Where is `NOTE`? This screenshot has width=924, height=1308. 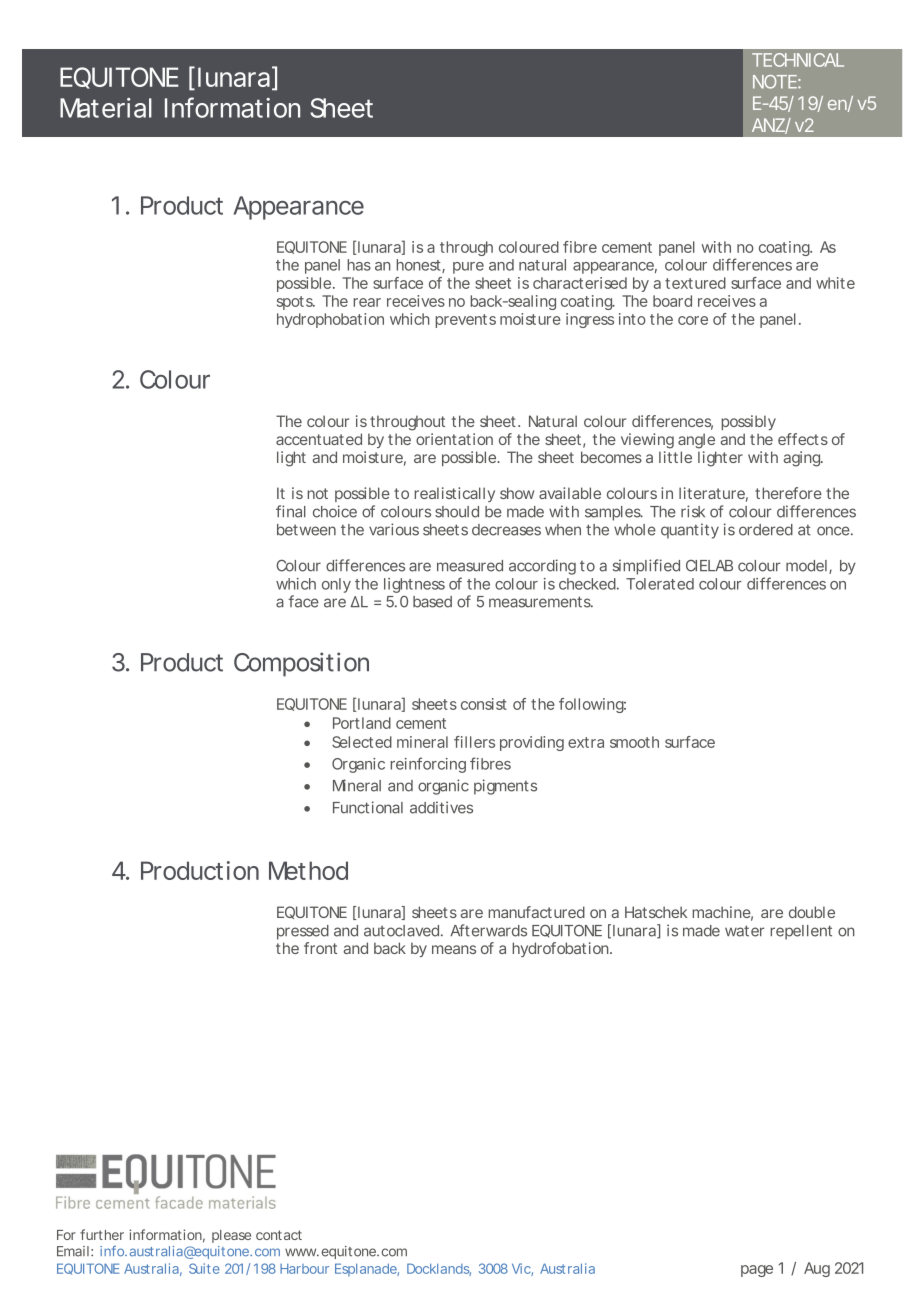
NOTE is located at coordinates (775, 82).
